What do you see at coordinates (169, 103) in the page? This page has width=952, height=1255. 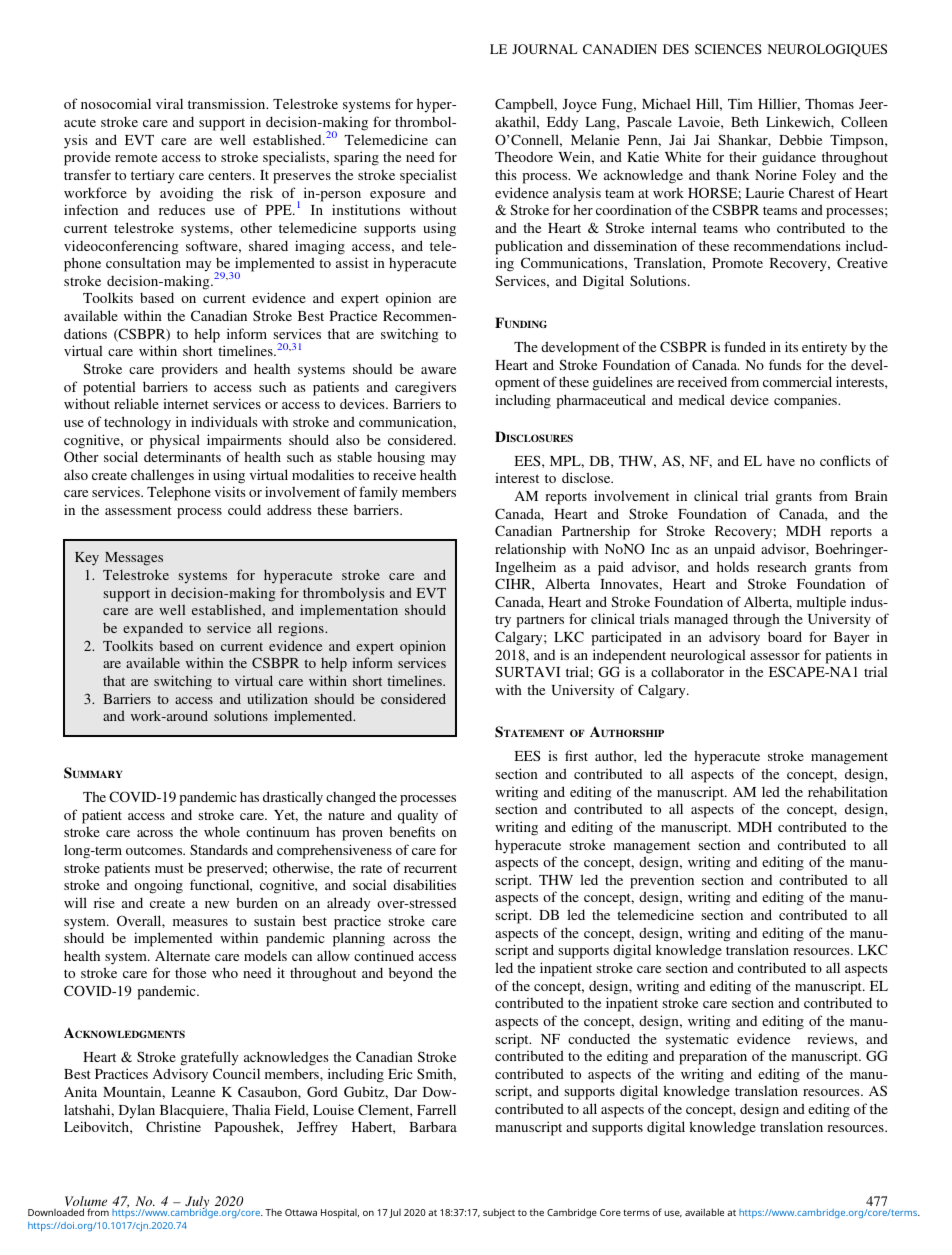 I see `viral` at bounding box center [169, 103].
